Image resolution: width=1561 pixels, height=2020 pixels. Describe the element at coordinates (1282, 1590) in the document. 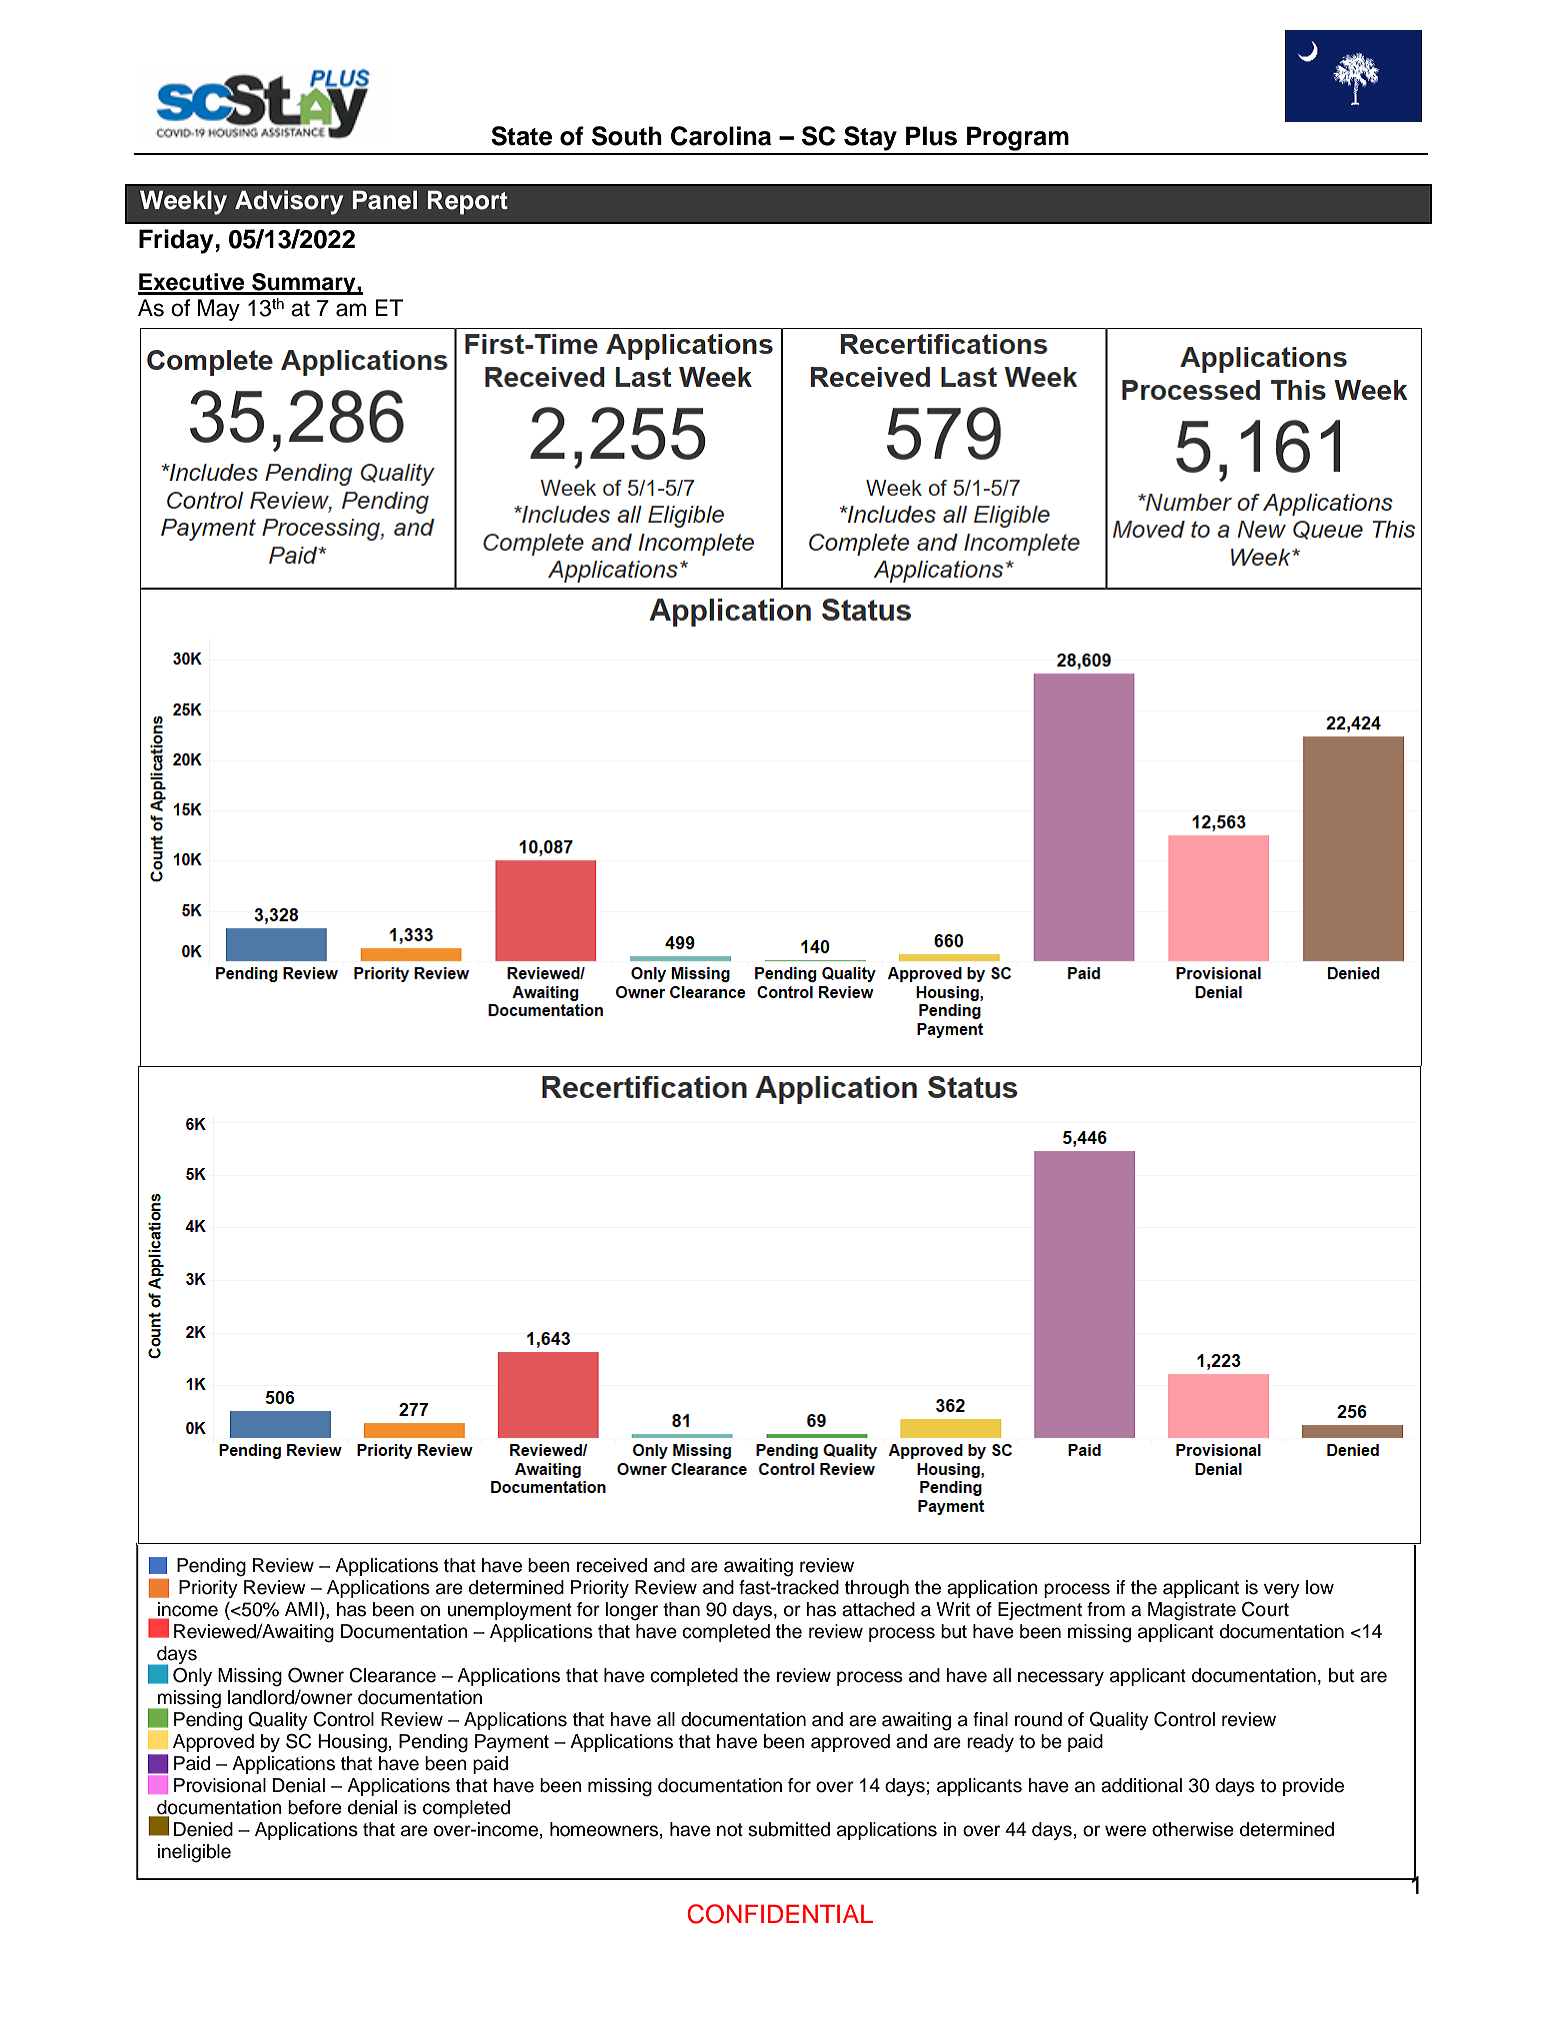

I see `very` at that location.
